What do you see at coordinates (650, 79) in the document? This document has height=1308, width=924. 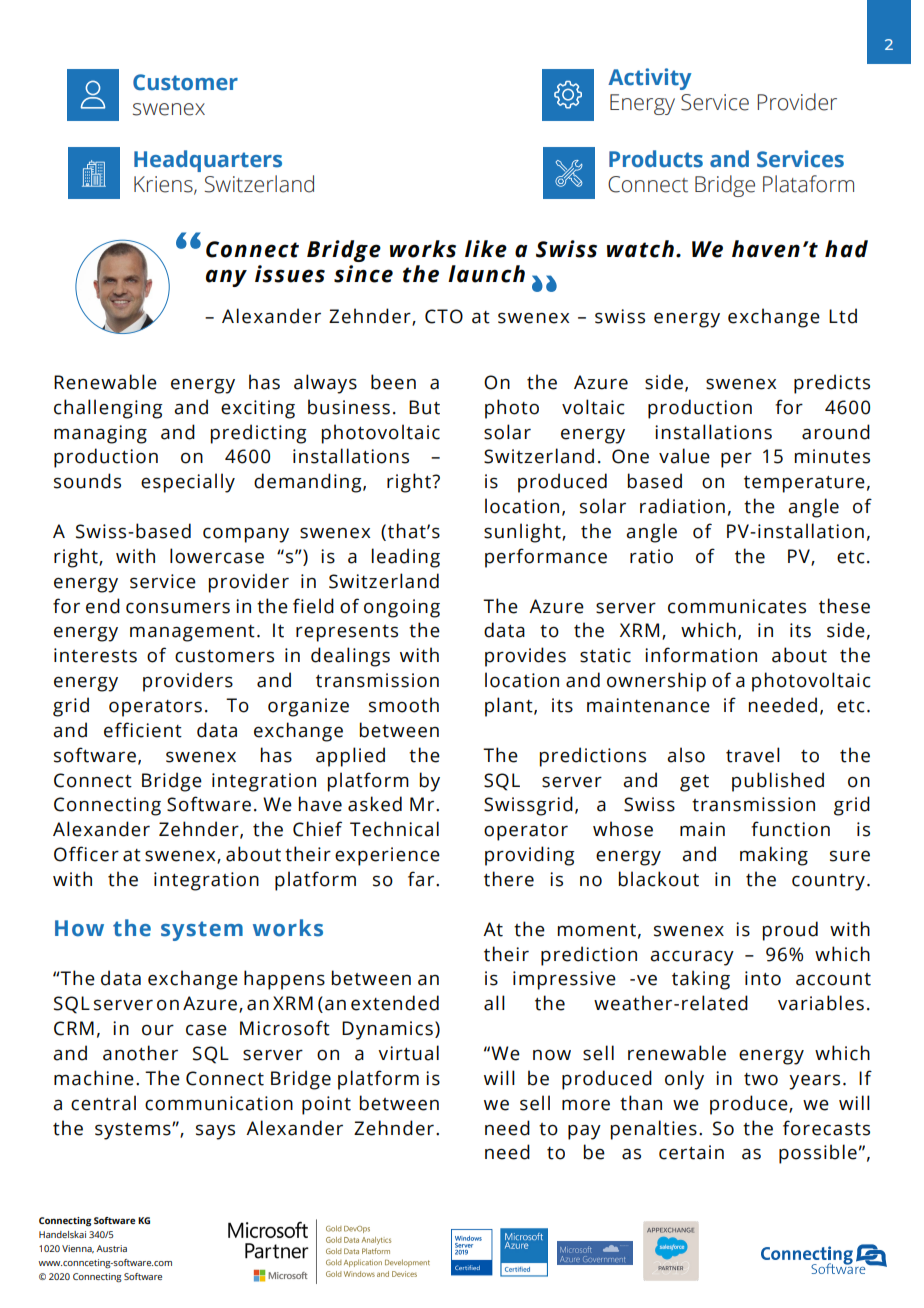 I see `Activity` at bounding box center [650, 79].
